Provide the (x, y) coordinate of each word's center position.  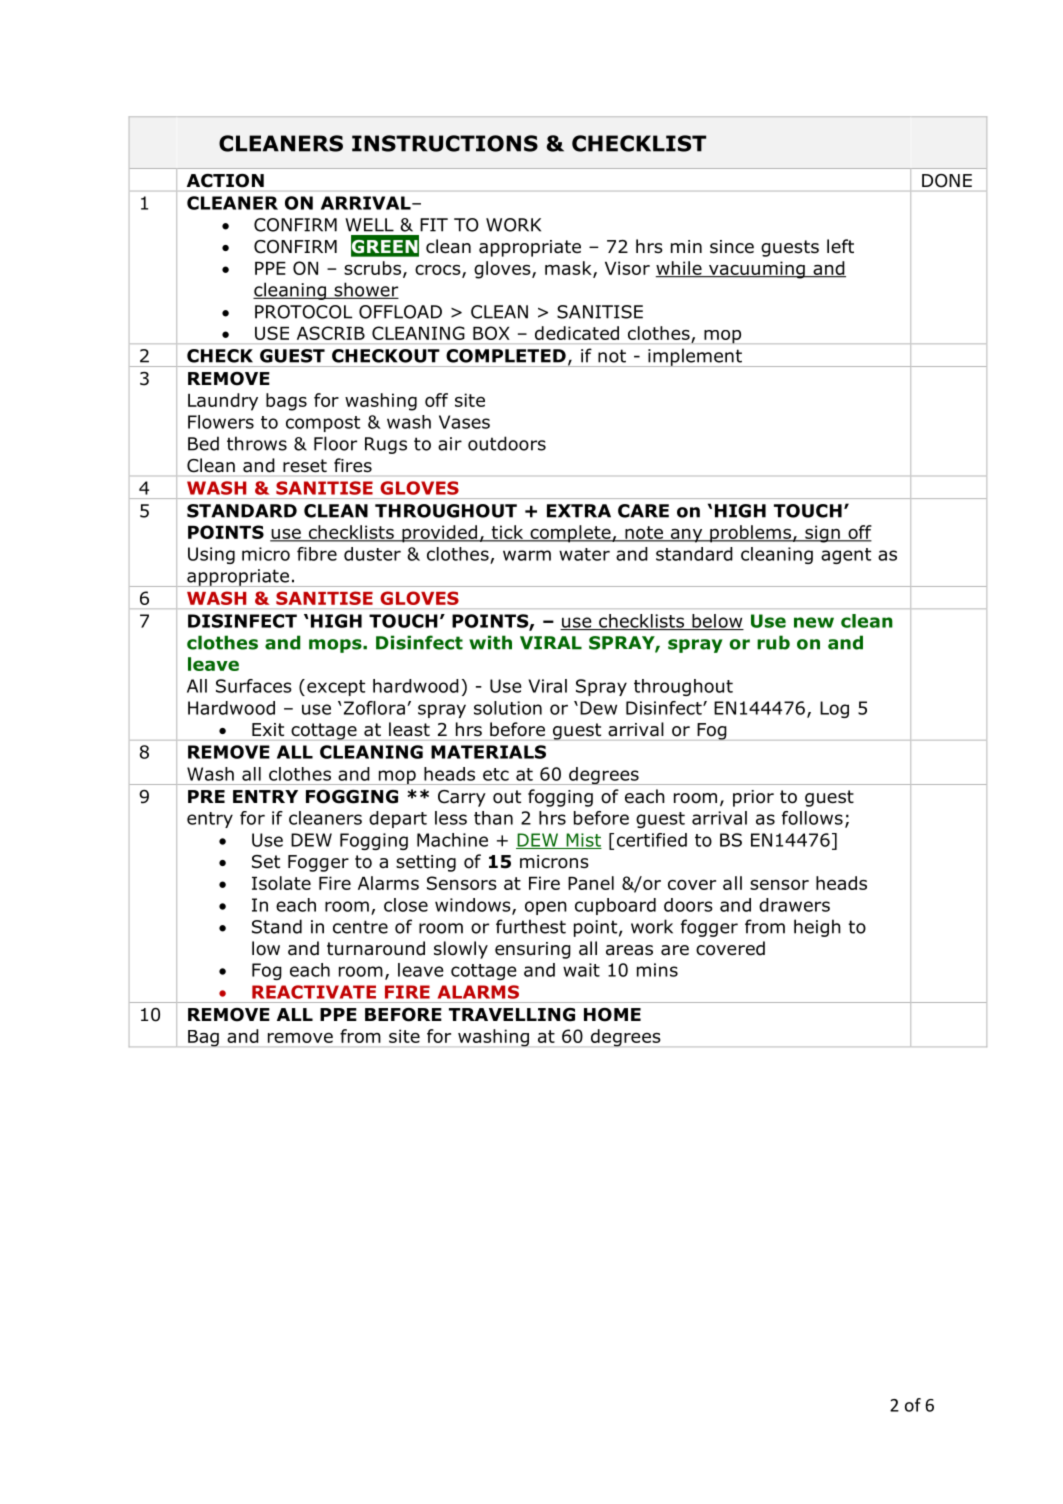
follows (812, 818)
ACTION (225, 180)
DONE (947, 180)
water (584, 554)
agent (846, 556)
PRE (206, 796)
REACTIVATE (314, 992)
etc (496, 774)
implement (695, 357)
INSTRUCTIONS (445, 143)
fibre (317, 554)
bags (286, 402)
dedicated (577, 333)
